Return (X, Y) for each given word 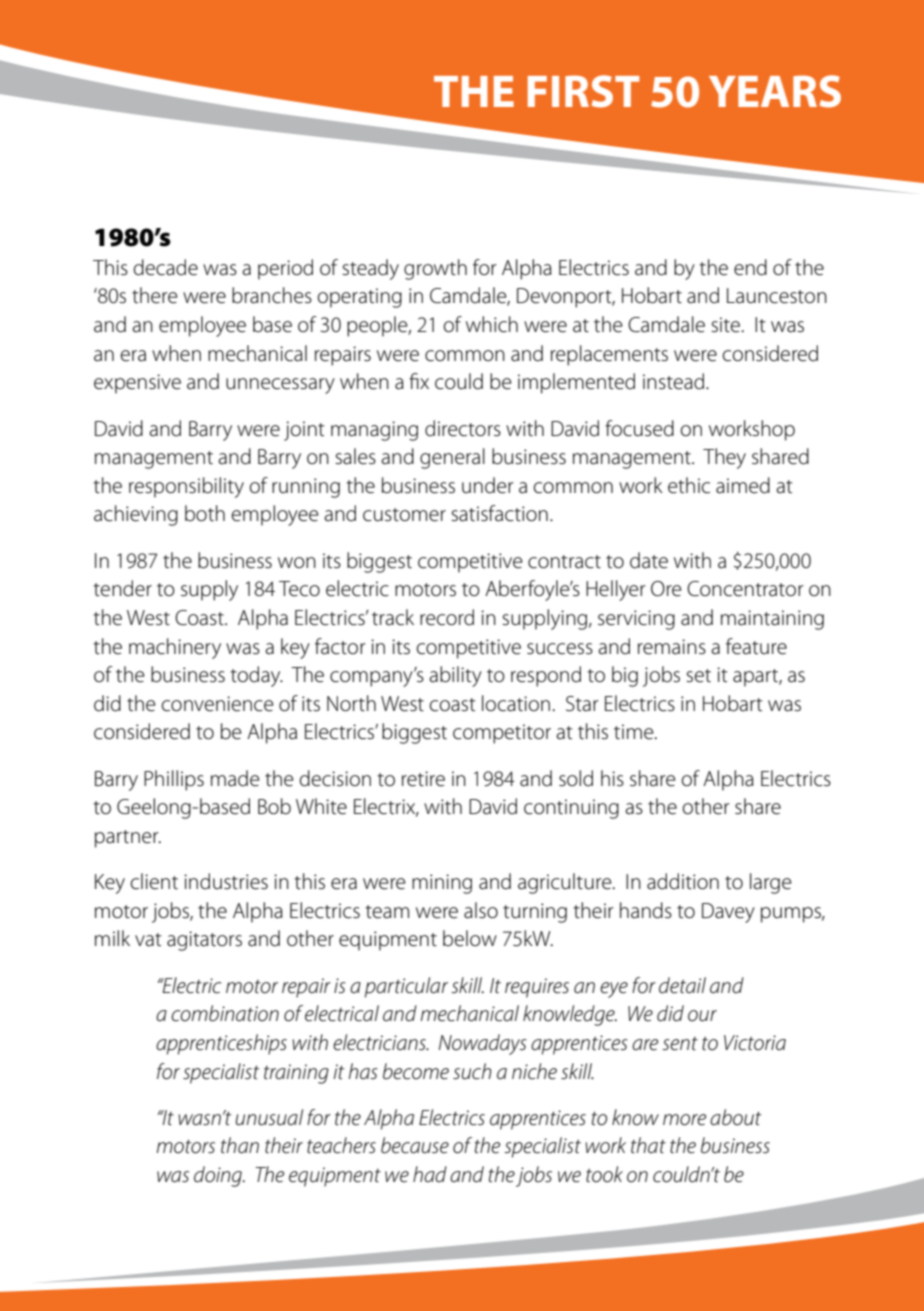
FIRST (583, 91)
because (415, 1145)
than (240, 1145)
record (447, 617)
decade (166, 267)
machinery (175, 648)
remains (672, 647)
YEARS (775, 91)
